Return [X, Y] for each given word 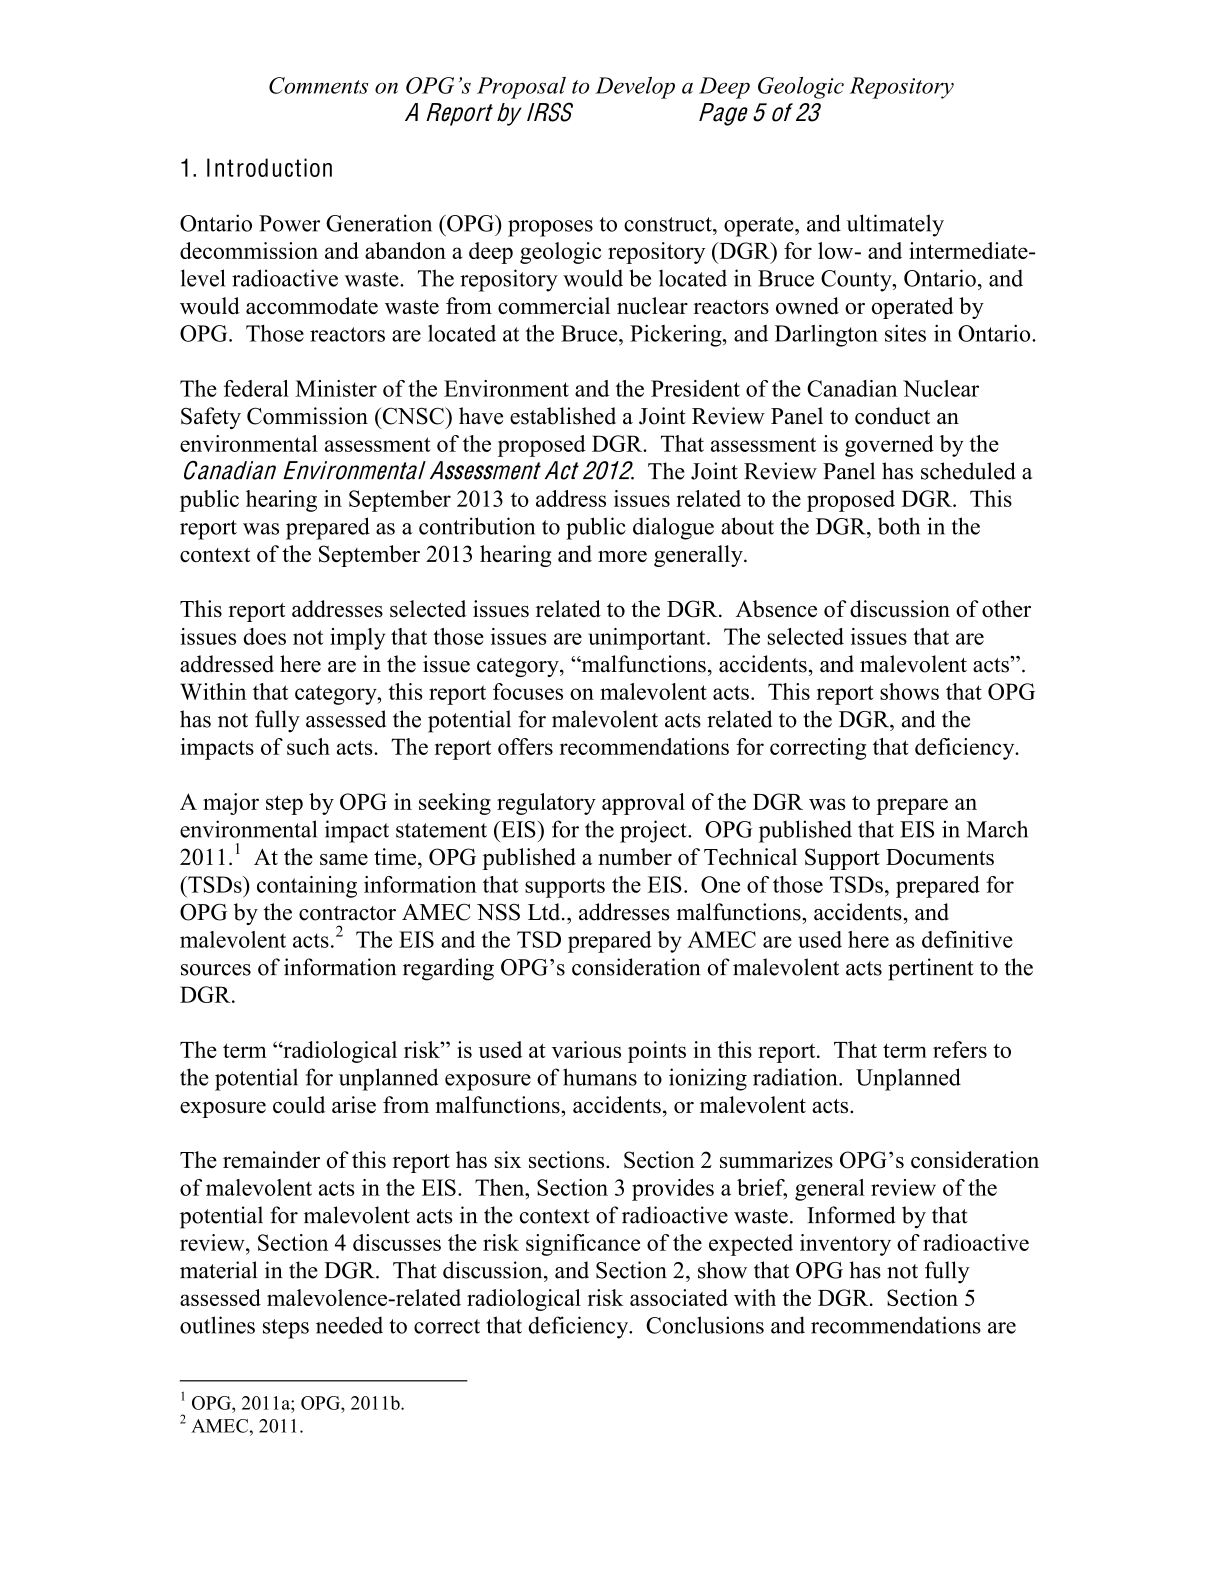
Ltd [545, 912]
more [622, 556]
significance [583, 1245]
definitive [967, 939]
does [265, 636]
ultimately [895, 225]
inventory [845, 1245]
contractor [347, 913]
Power [289, 223]
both [899, 526]
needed [349, 1325]
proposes [550, 228]
